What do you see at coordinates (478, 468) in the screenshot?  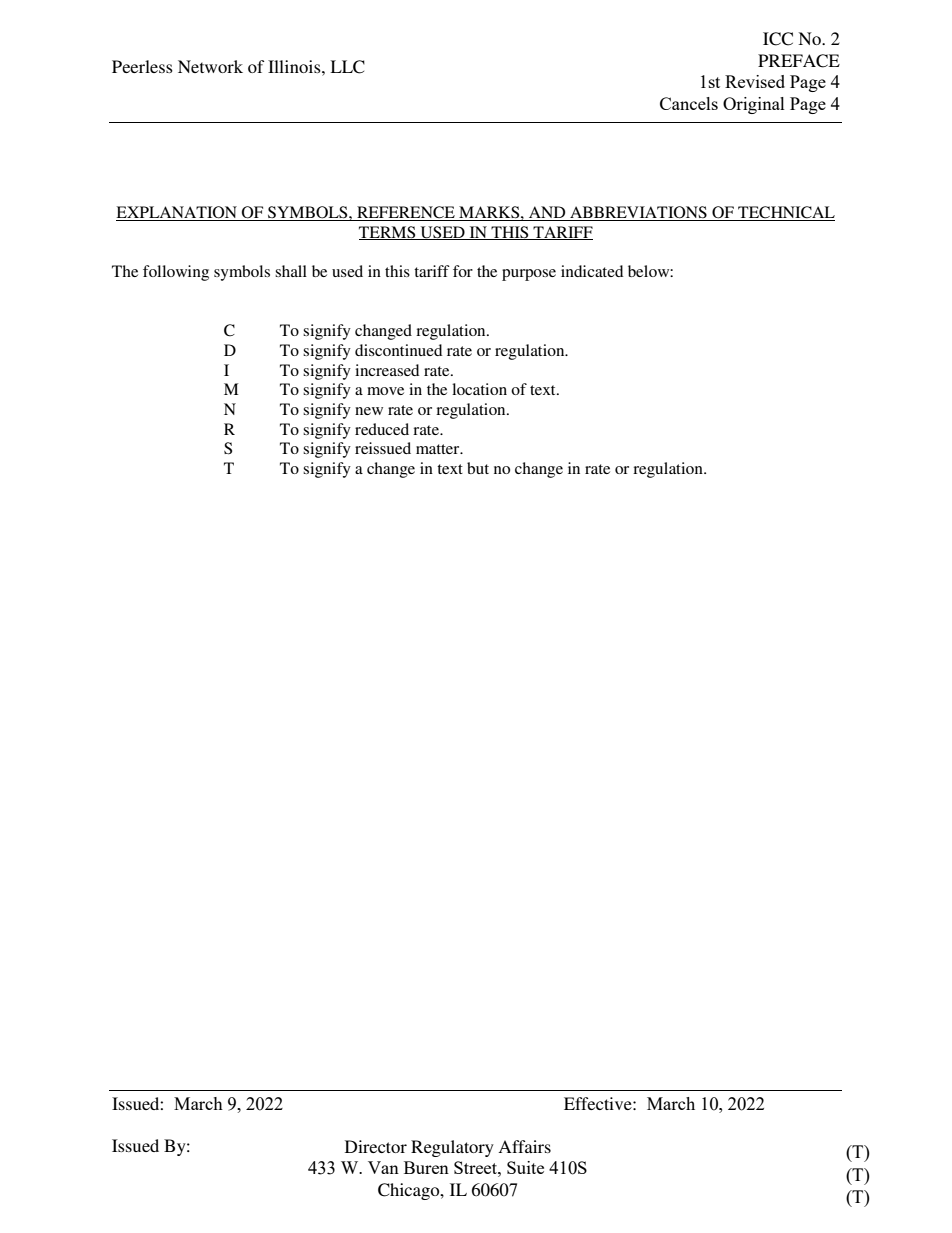 I see `but` at bounding box center [478, 468].
